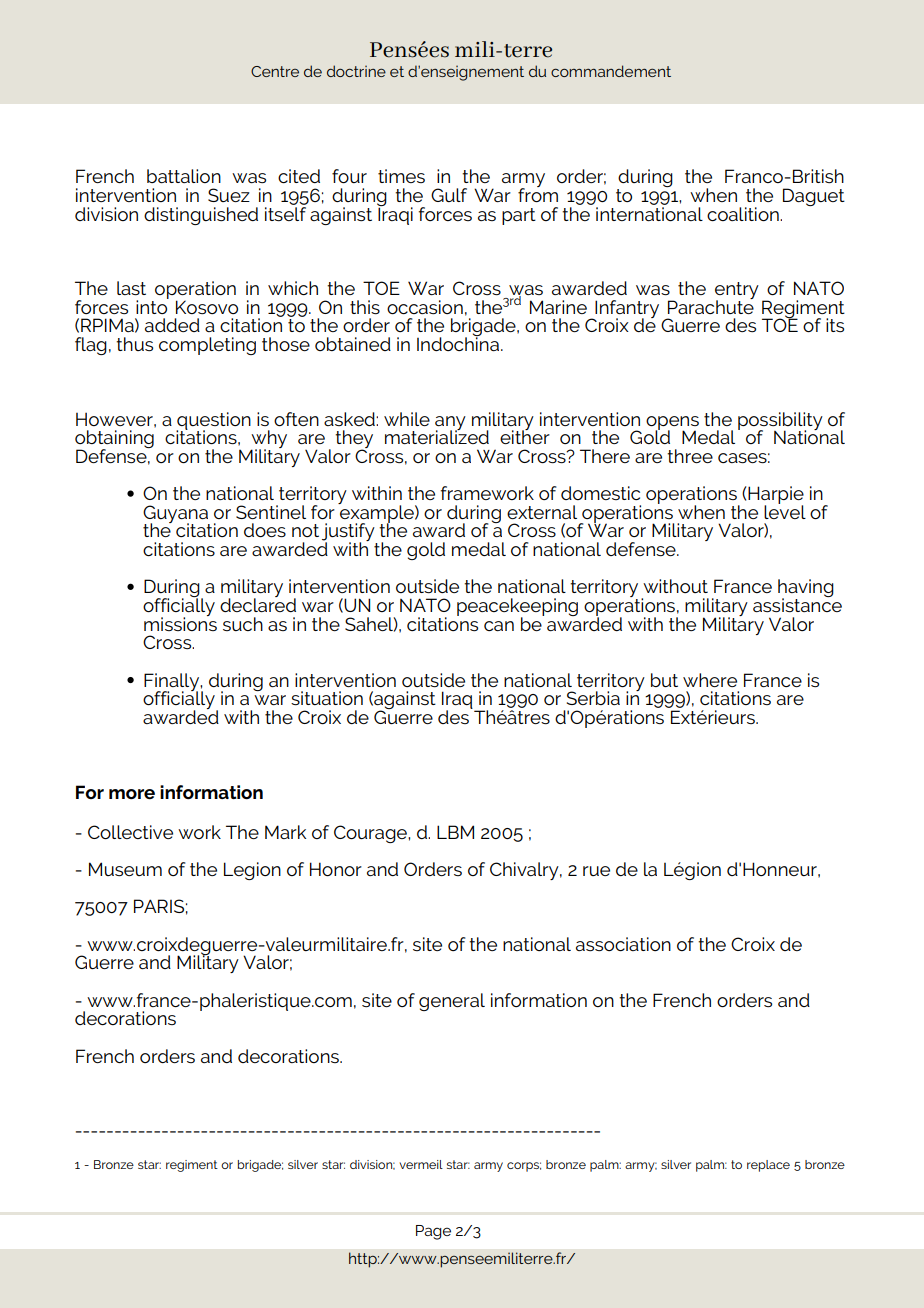  What do you see at coordinates (371, 834) in the screenshot?
I see `Courage` at bounding box center [371, 834].
